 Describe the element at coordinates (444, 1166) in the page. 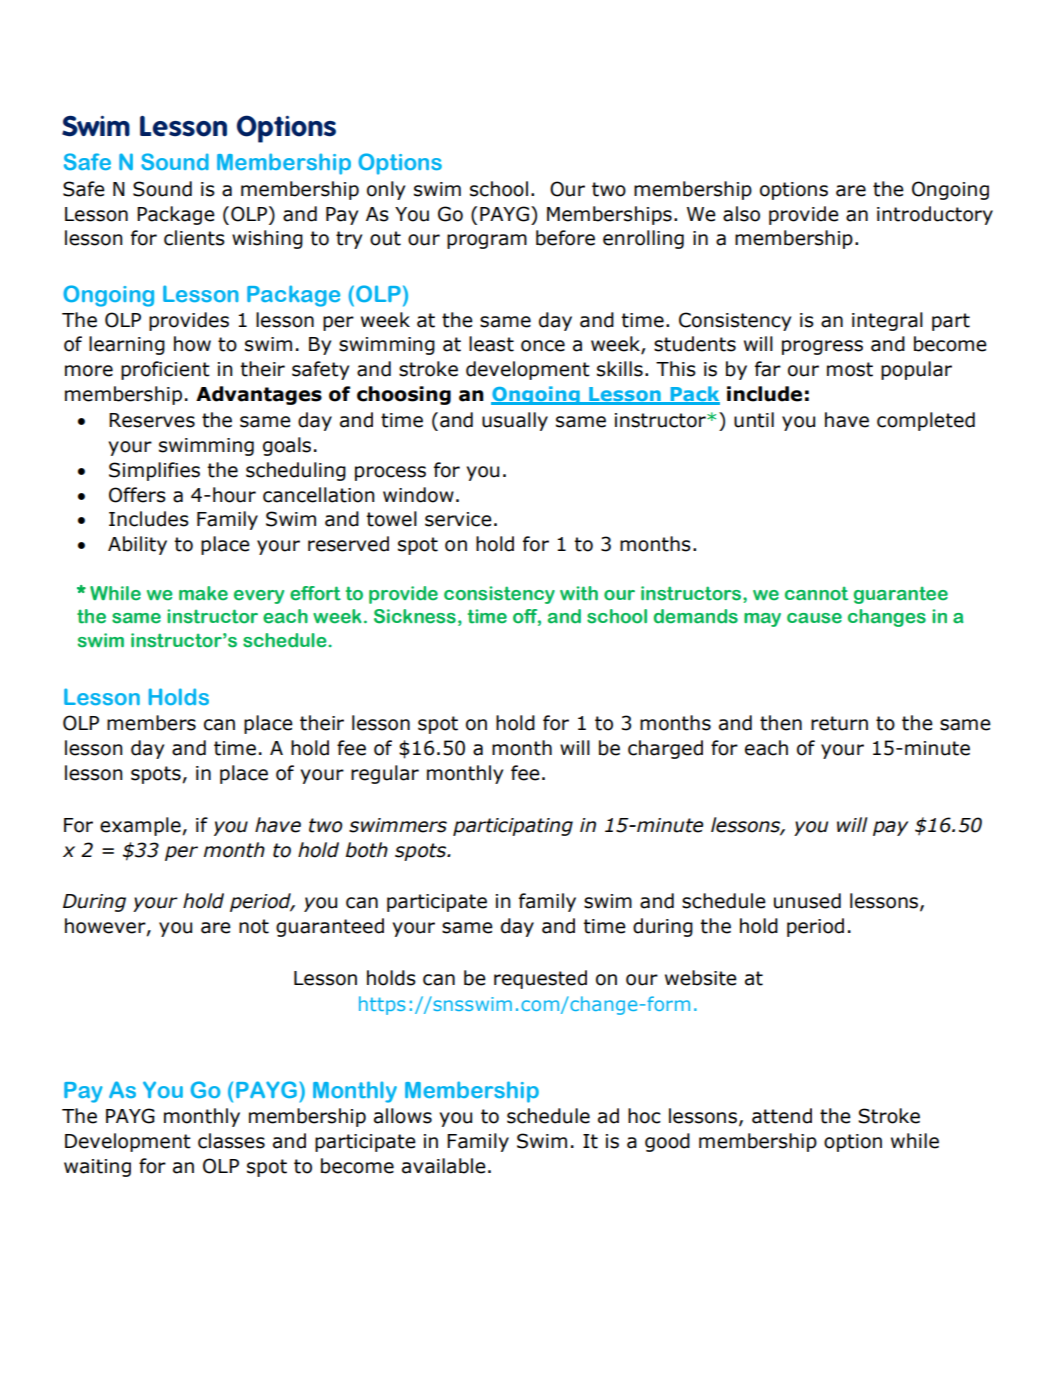

I see `available` at that location.
